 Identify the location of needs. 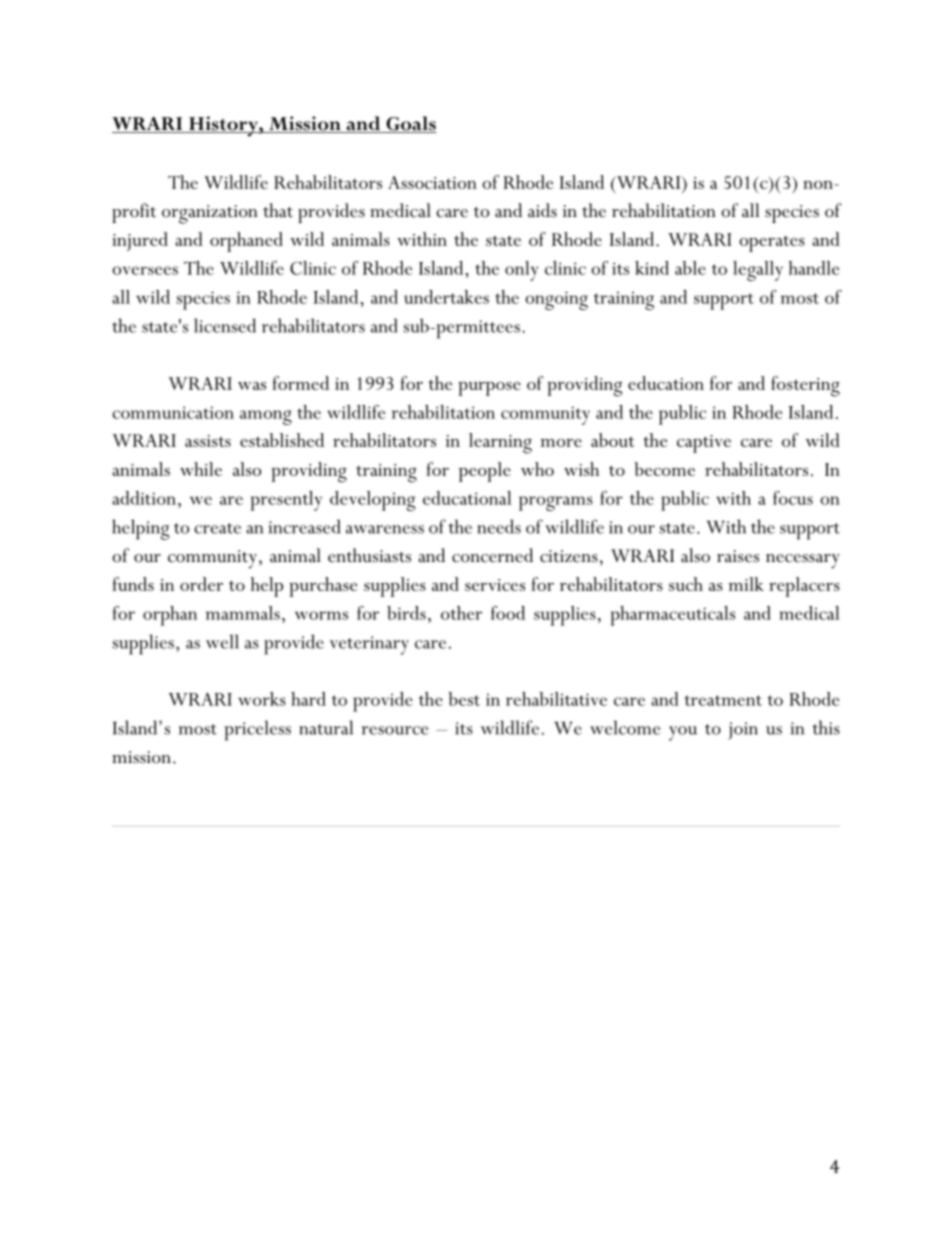
(499, 526).
